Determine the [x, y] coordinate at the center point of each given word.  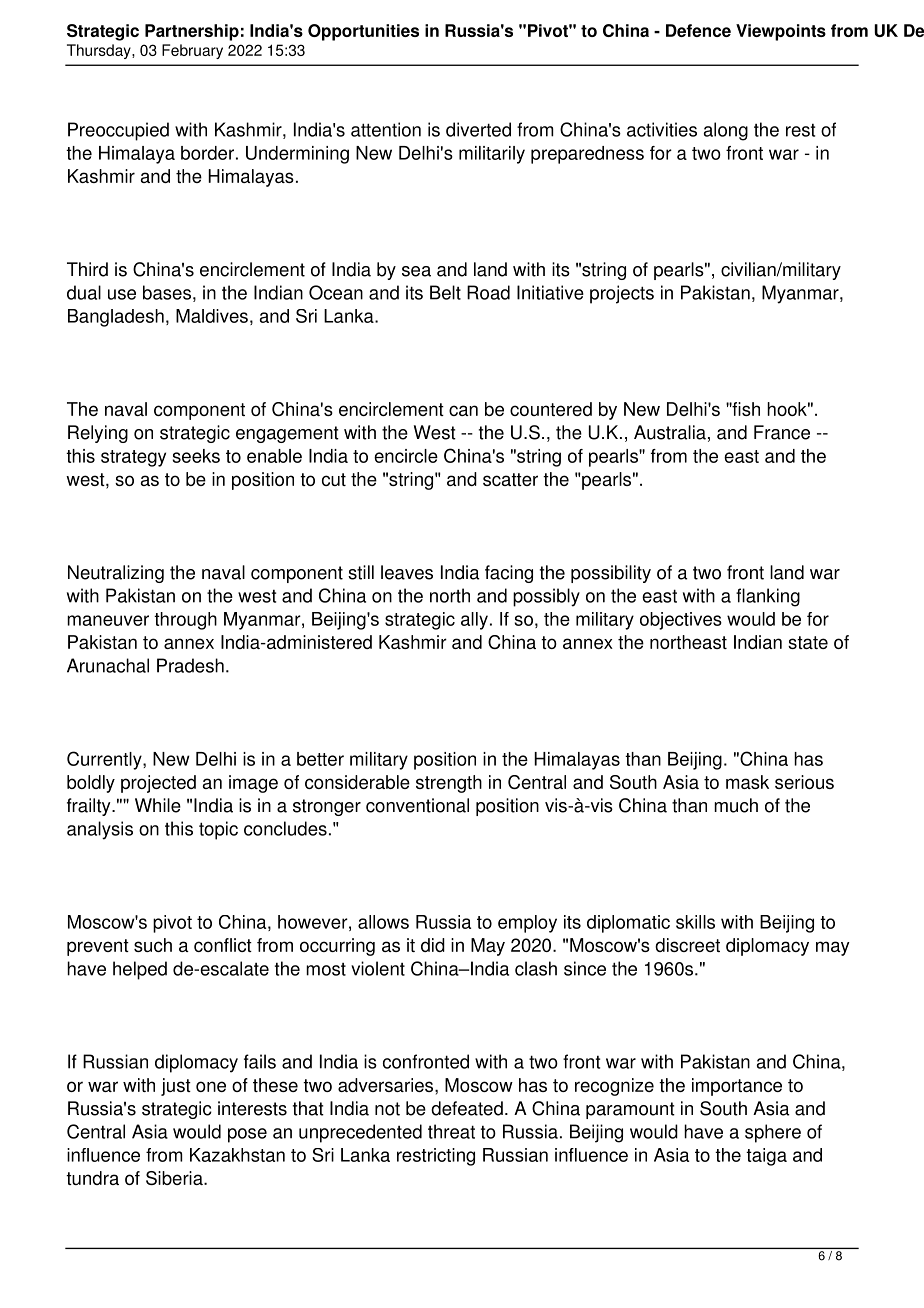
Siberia [175, 1178]
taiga [766, 1157]
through [185, 621]
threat [451, 1131]
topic [218, 830]
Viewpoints [781, 32]
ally [474, 621]
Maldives [212, 316]
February [192, 51]
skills [695, 922]
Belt [445, 292]
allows [383, 922]
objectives [681, 621]
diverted [478, 129]
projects [622, 294]
